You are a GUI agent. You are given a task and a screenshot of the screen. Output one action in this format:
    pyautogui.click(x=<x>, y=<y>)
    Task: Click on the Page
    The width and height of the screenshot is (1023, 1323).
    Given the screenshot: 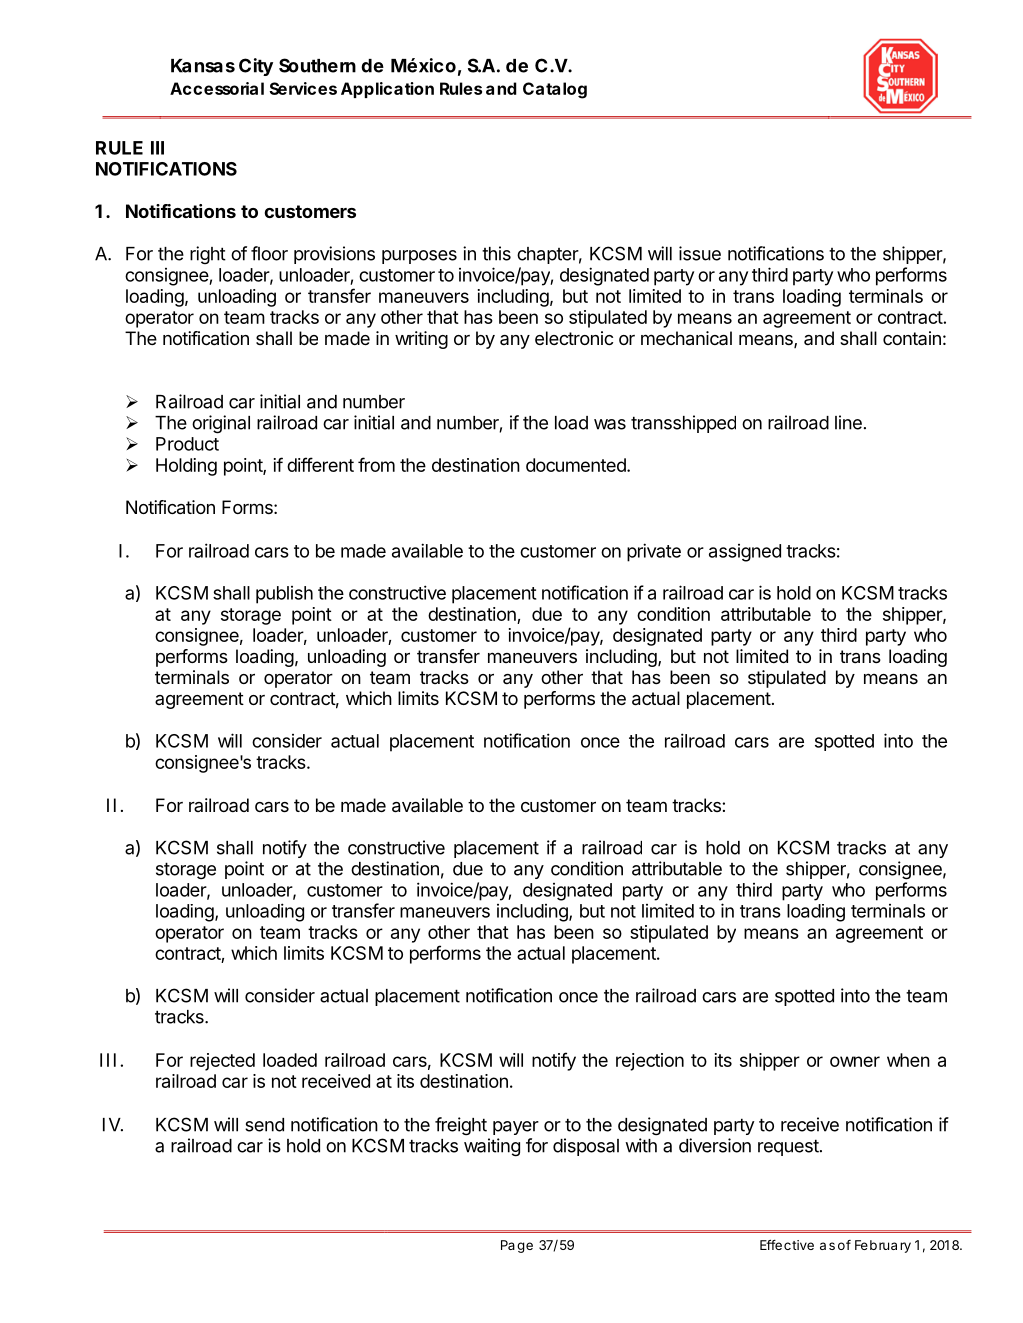 What is the action you would take?
    pyautogui.click(x=517, y=1246)
